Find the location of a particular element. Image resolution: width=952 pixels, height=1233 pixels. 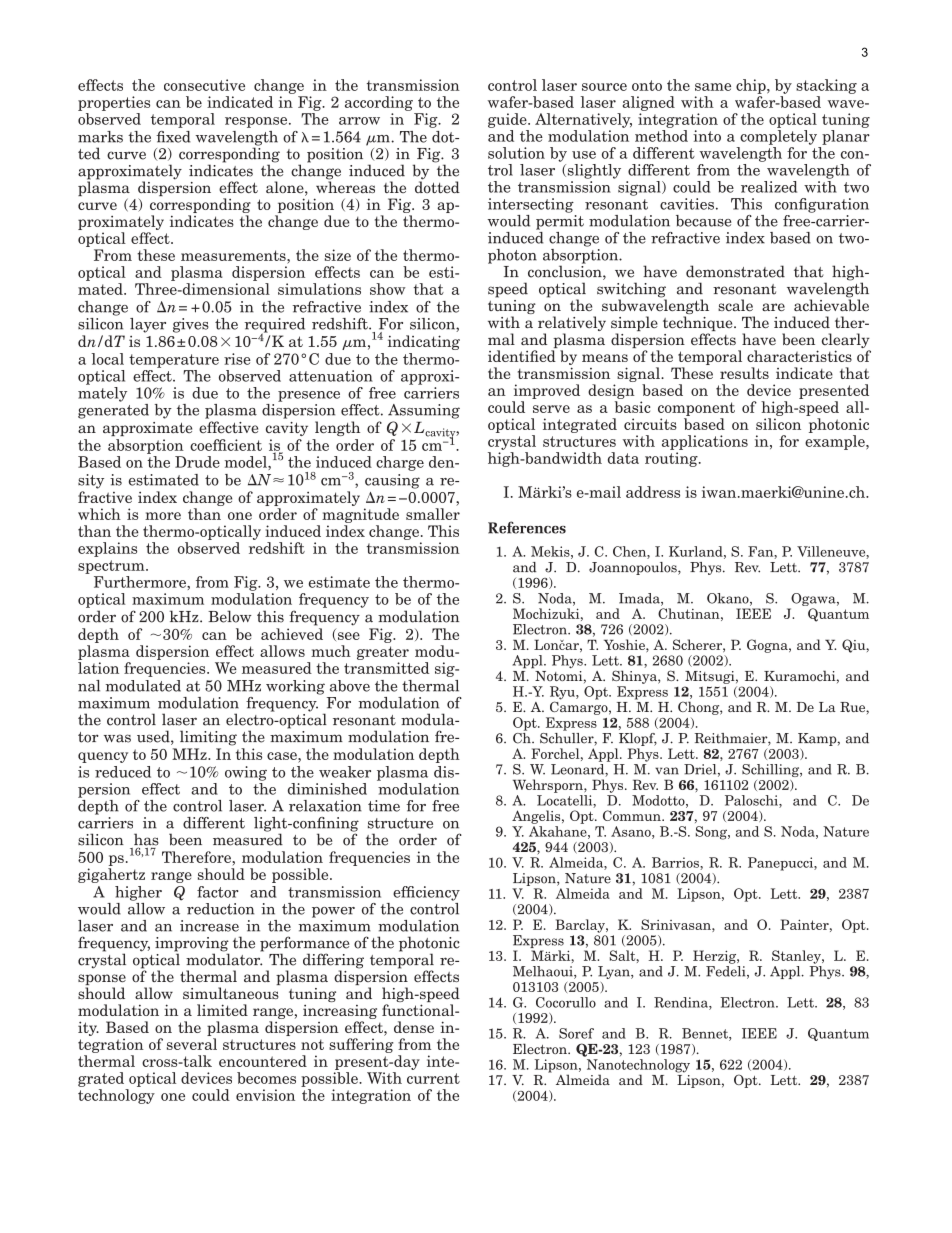

fixed is located at coordinates (173, 137).
